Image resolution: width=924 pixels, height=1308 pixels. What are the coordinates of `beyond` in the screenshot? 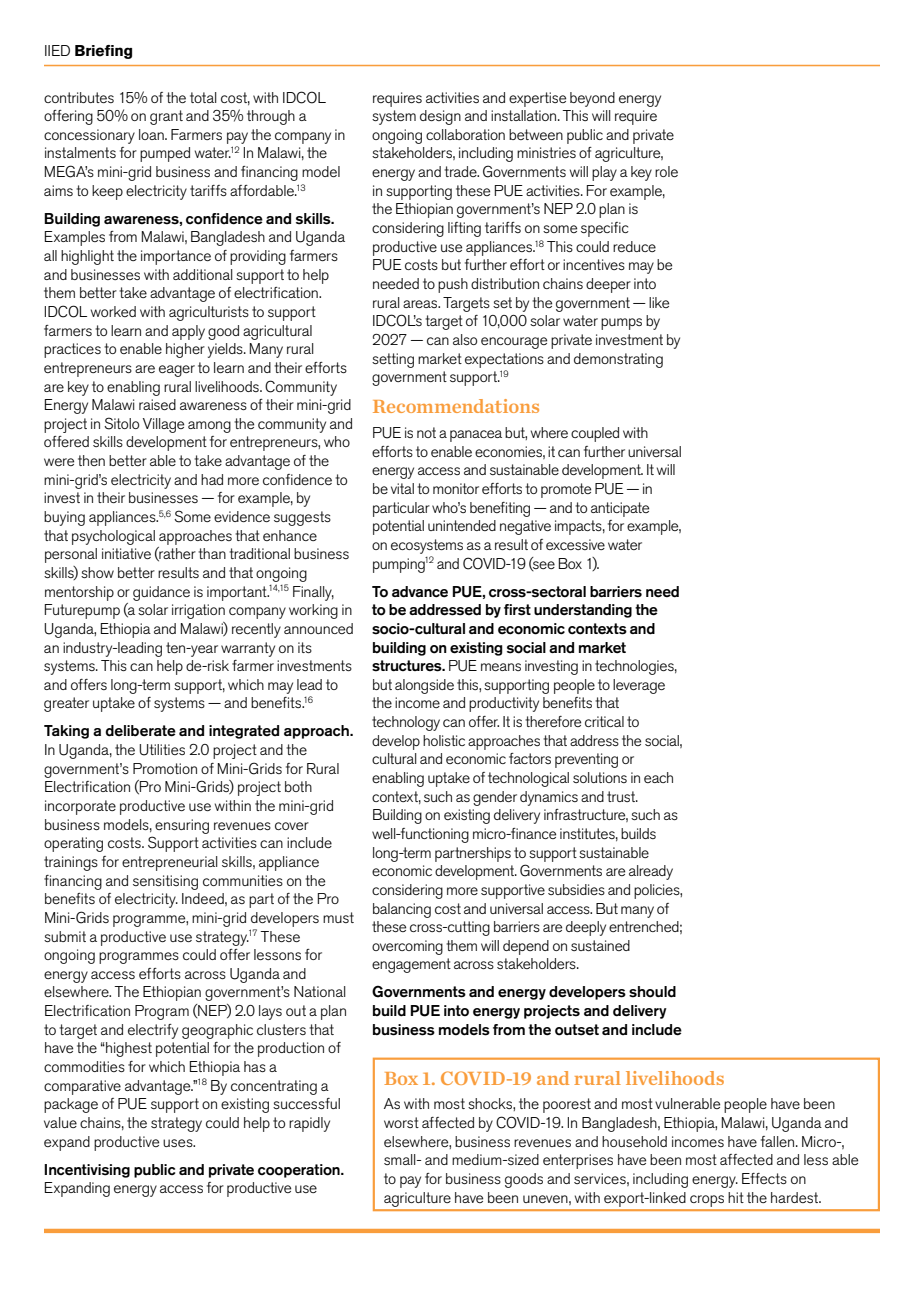 It's located at (592, 99).
